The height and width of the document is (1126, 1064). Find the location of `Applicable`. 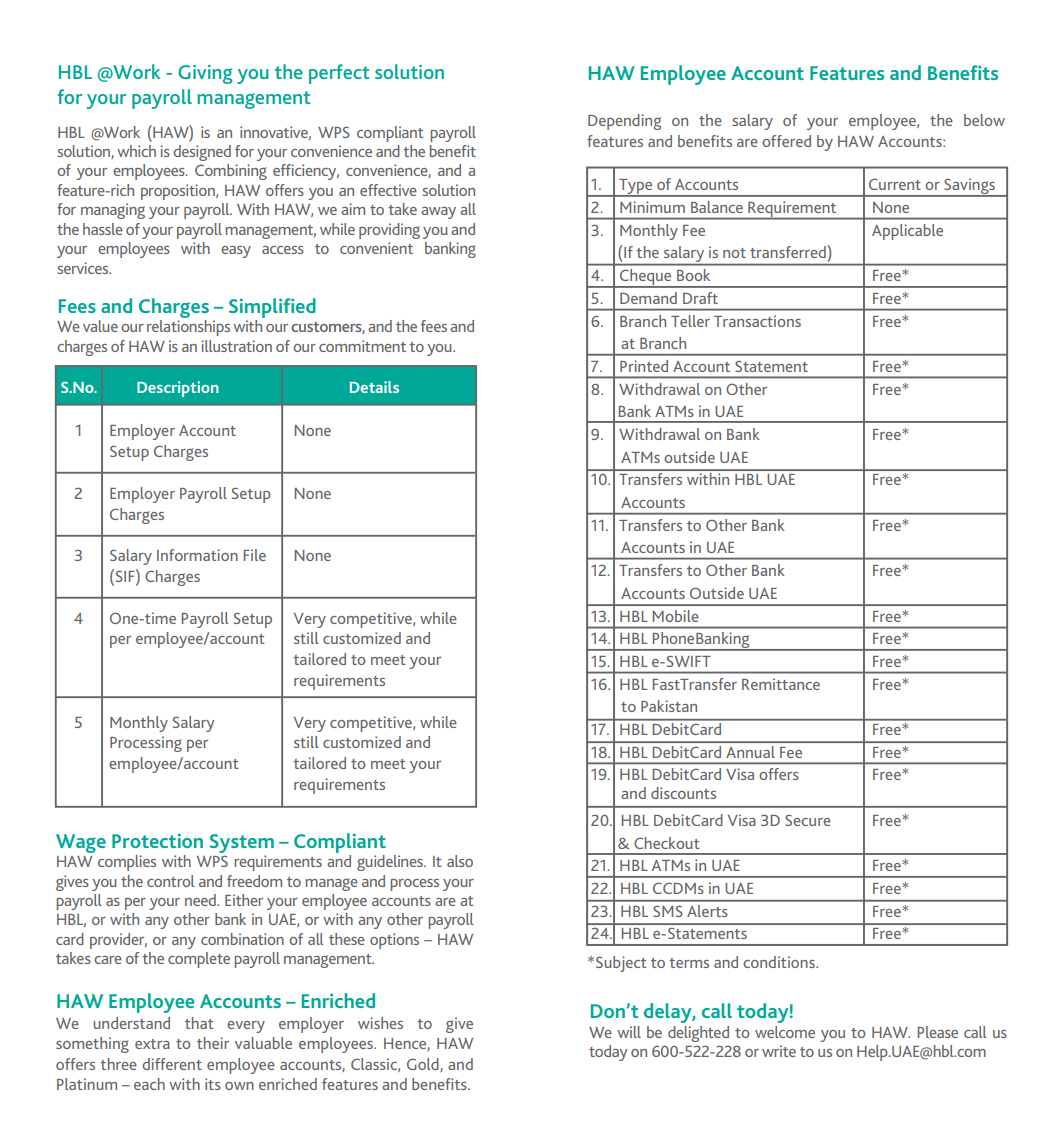

Applicable is located at coordinates (907, 232).
